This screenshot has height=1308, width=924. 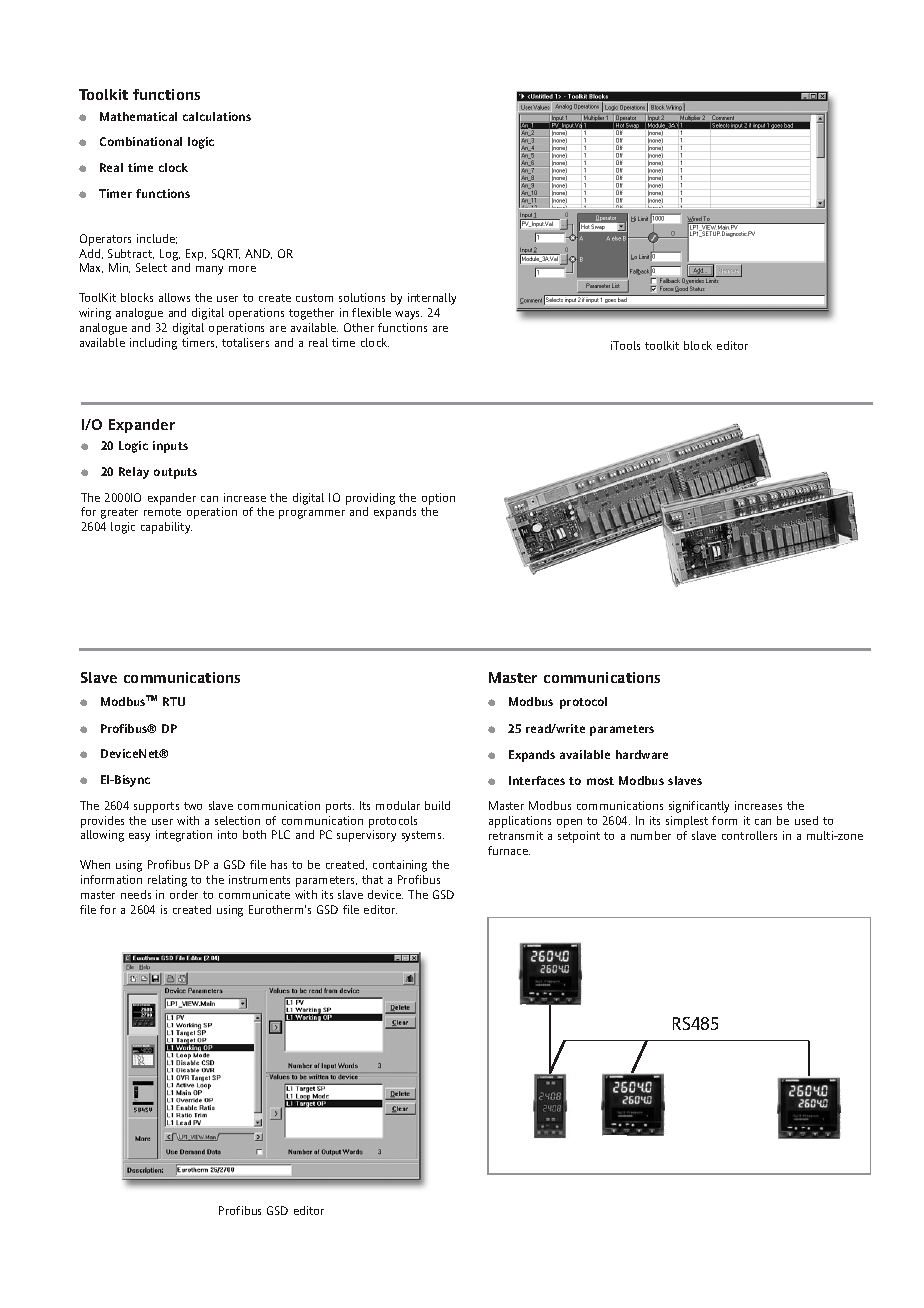 I want to click on relating, so click(x=167, y=881).
